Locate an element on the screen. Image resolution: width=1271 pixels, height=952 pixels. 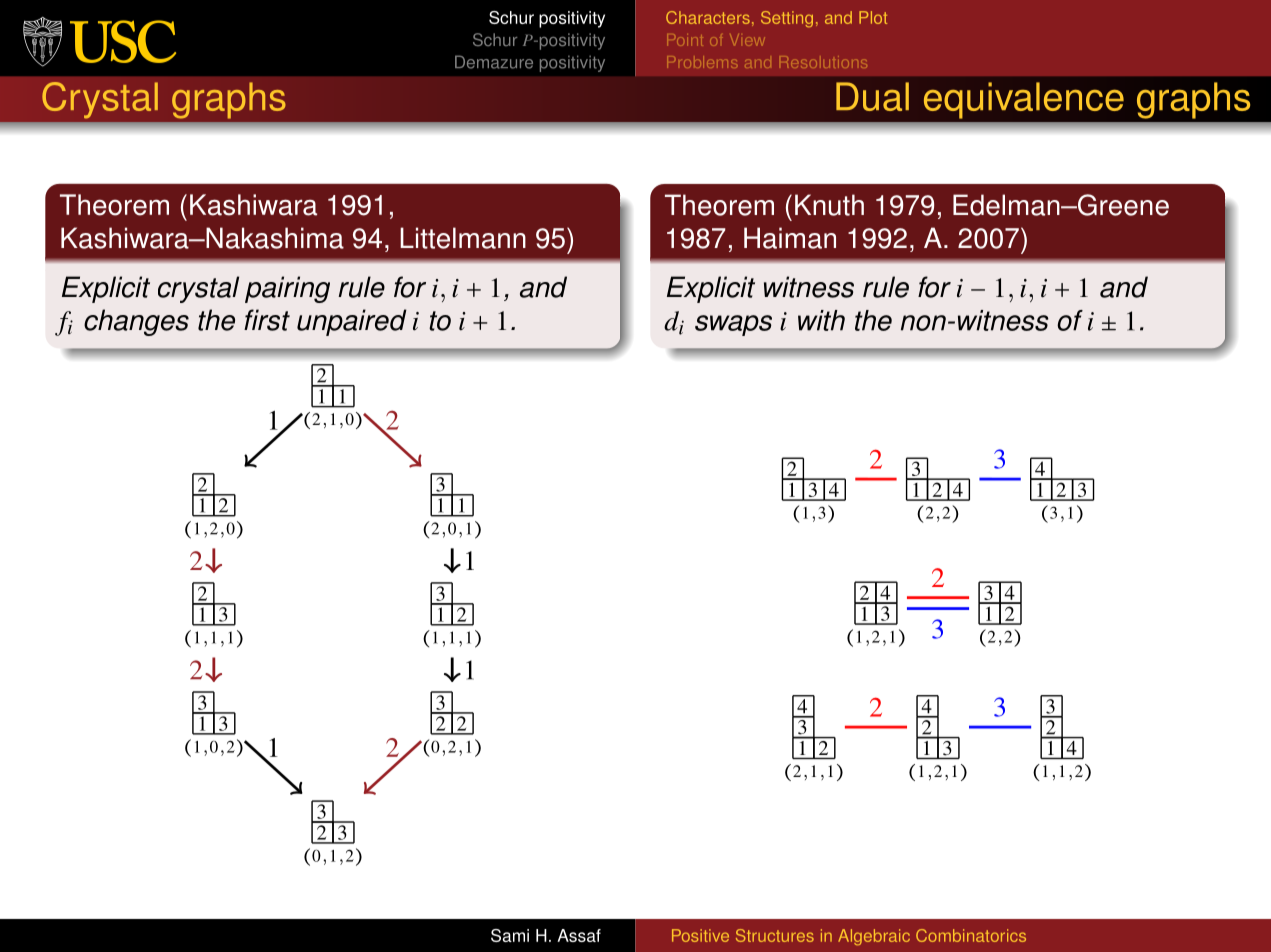
Algebraic is located at coordinates (874, 937).
